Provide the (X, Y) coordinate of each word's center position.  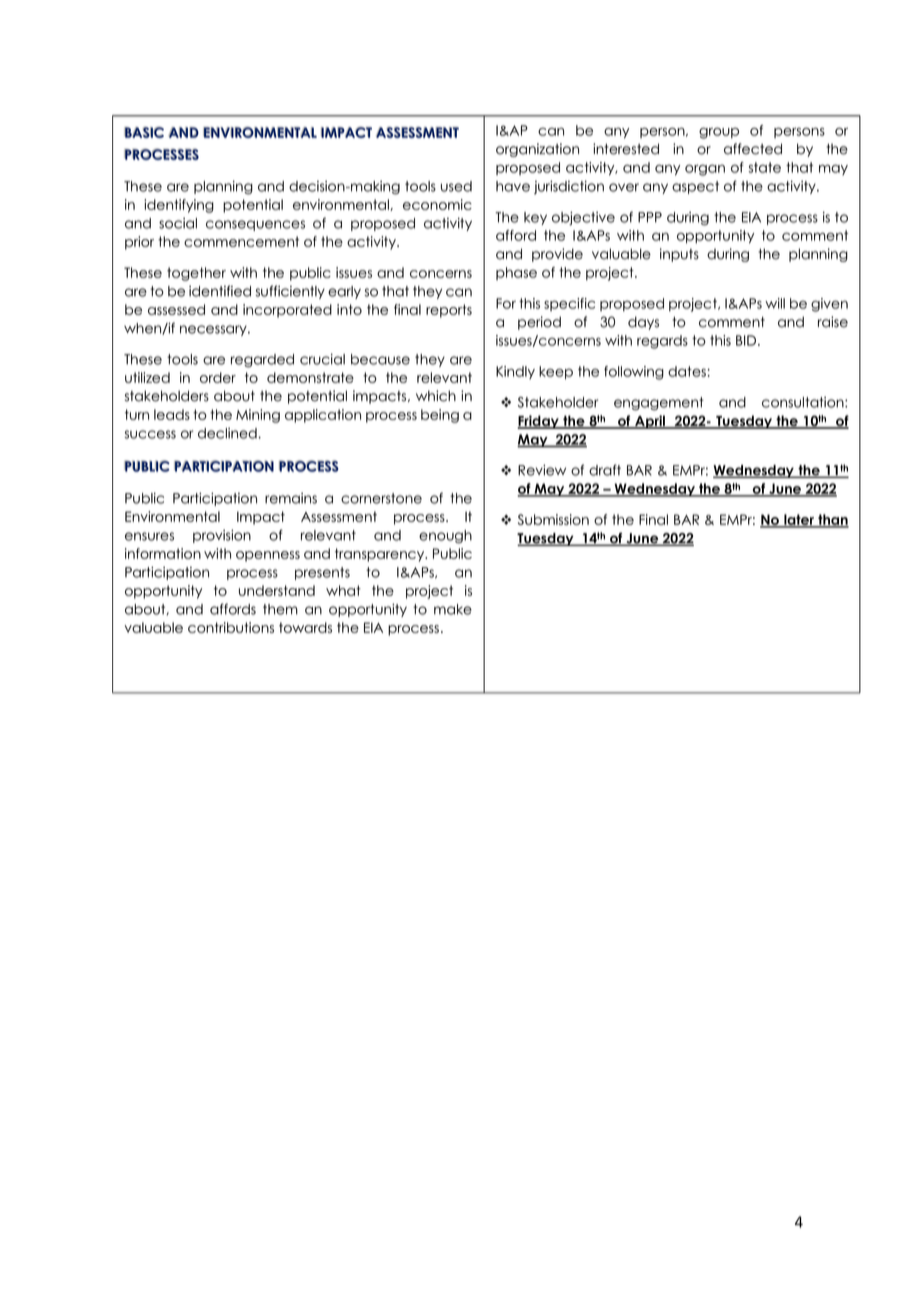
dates (687, 371)
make (453, 609)
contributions (231, 627)
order (218, 377)
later (799, 521)
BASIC (144, 132)
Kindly (515, 372)
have (513, 186)
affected (753, 149)
